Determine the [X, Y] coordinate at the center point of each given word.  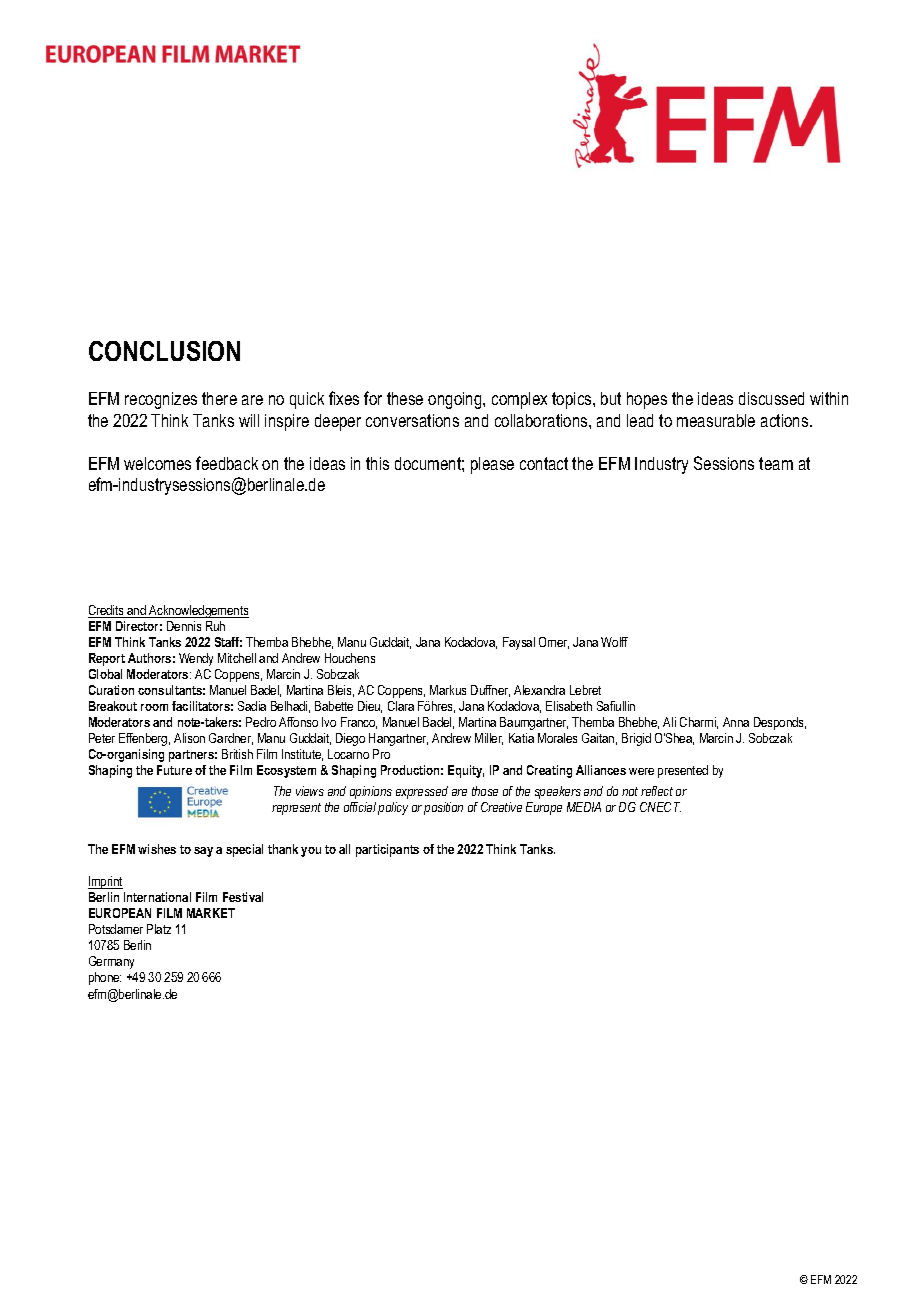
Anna [736, 722]
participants [387, 850]
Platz [159, 929]
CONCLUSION [164, 351]
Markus [448, 690]
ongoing [456, 400]
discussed [771, 398]
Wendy [196, 659]
